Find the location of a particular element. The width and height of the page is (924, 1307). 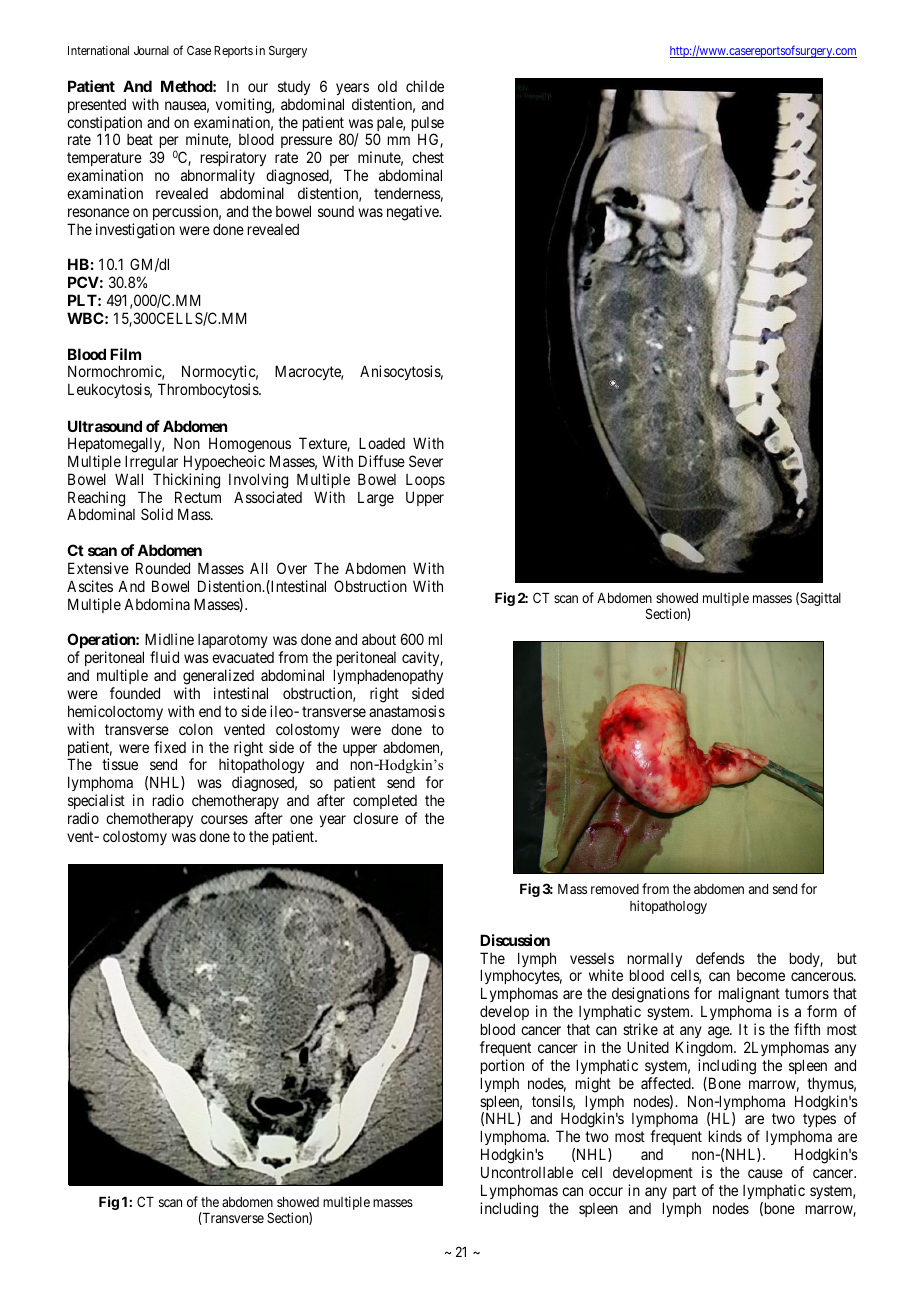

pulse is located at coordinates (428, 125).
